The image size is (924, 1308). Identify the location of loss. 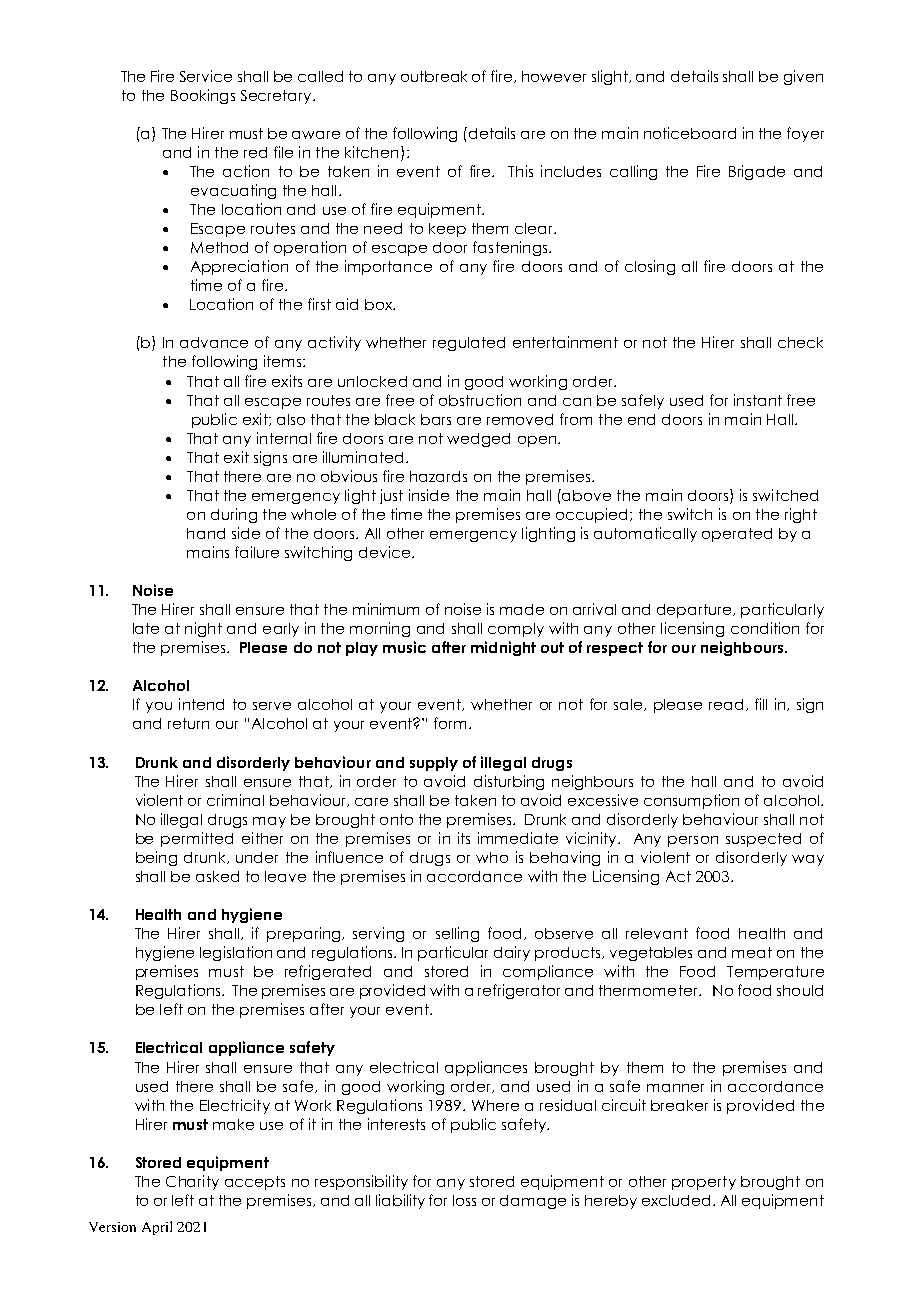
(464, 1200).
